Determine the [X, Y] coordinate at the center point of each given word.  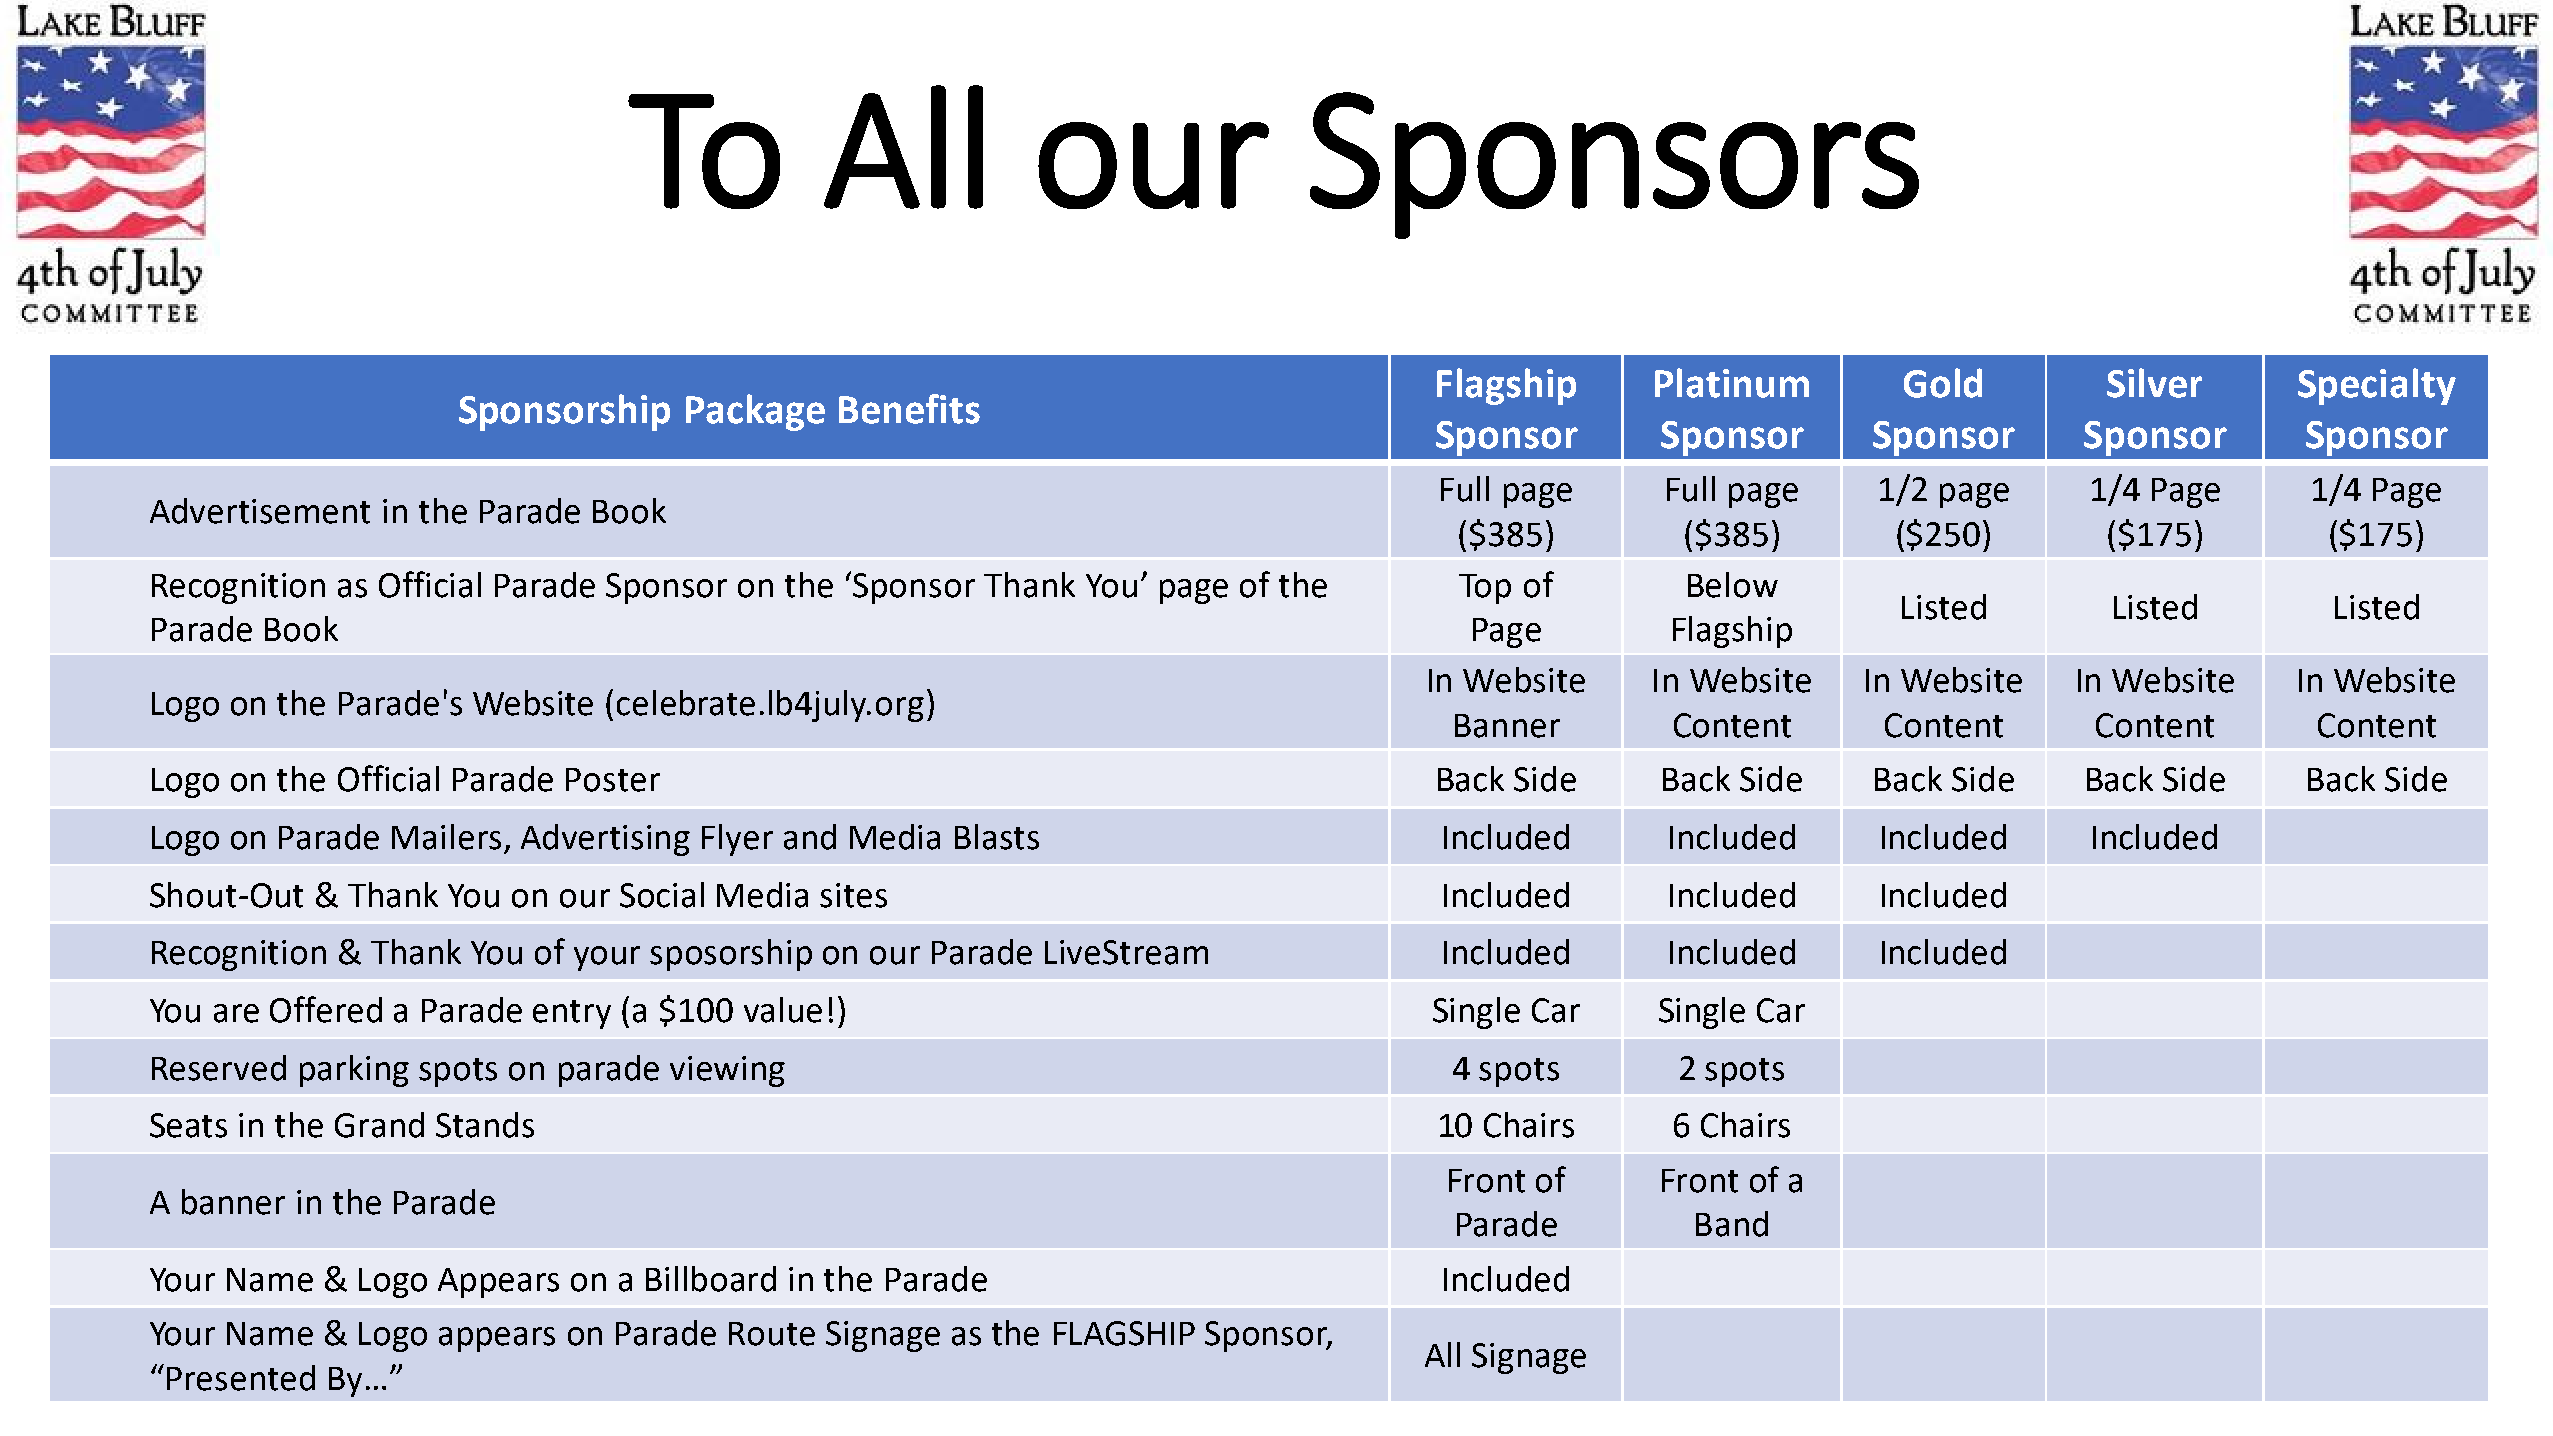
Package [755, 412]
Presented [241, 1378]
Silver [2154, 383]
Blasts [997, 837]
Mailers [446, 837]
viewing [727, 1071]
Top [1485, 589]
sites [853, 895]
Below [1733, 585]
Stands [485, 1125]
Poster [613, 780]
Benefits [909, 409]
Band [1732, 1224]
